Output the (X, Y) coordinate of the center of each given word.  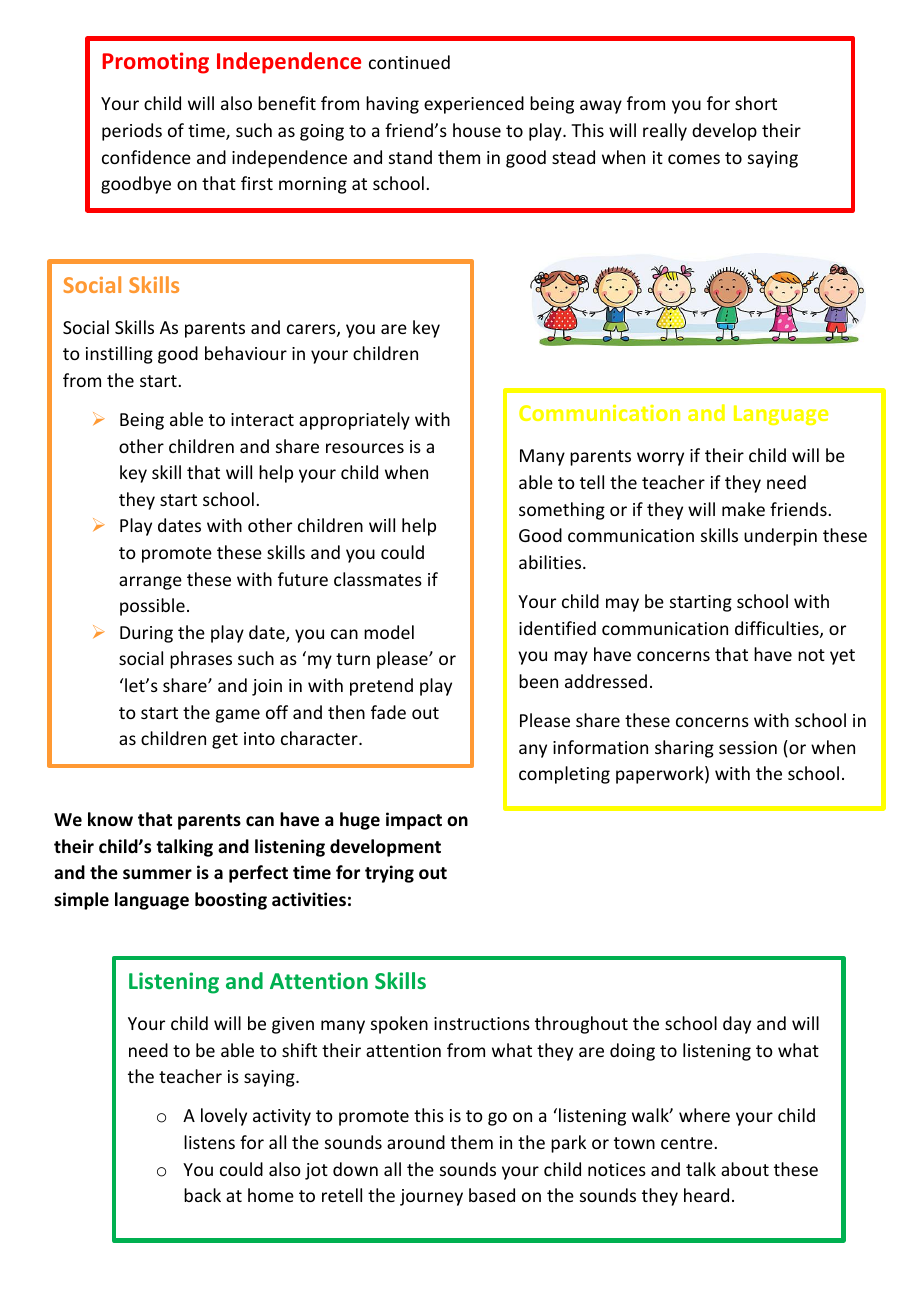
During (146, 634)
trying (389, 874)
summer (157, 874)
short (756, 103)
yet (842, 657)
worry (660, 459)
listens (209, 1142)
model (389, 632)
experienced (474, 105)
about (745, 1169)
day (737, 1025)
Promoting (155, 63)
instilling (119, 355)
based (492, 1195)
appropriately (354, 421)
